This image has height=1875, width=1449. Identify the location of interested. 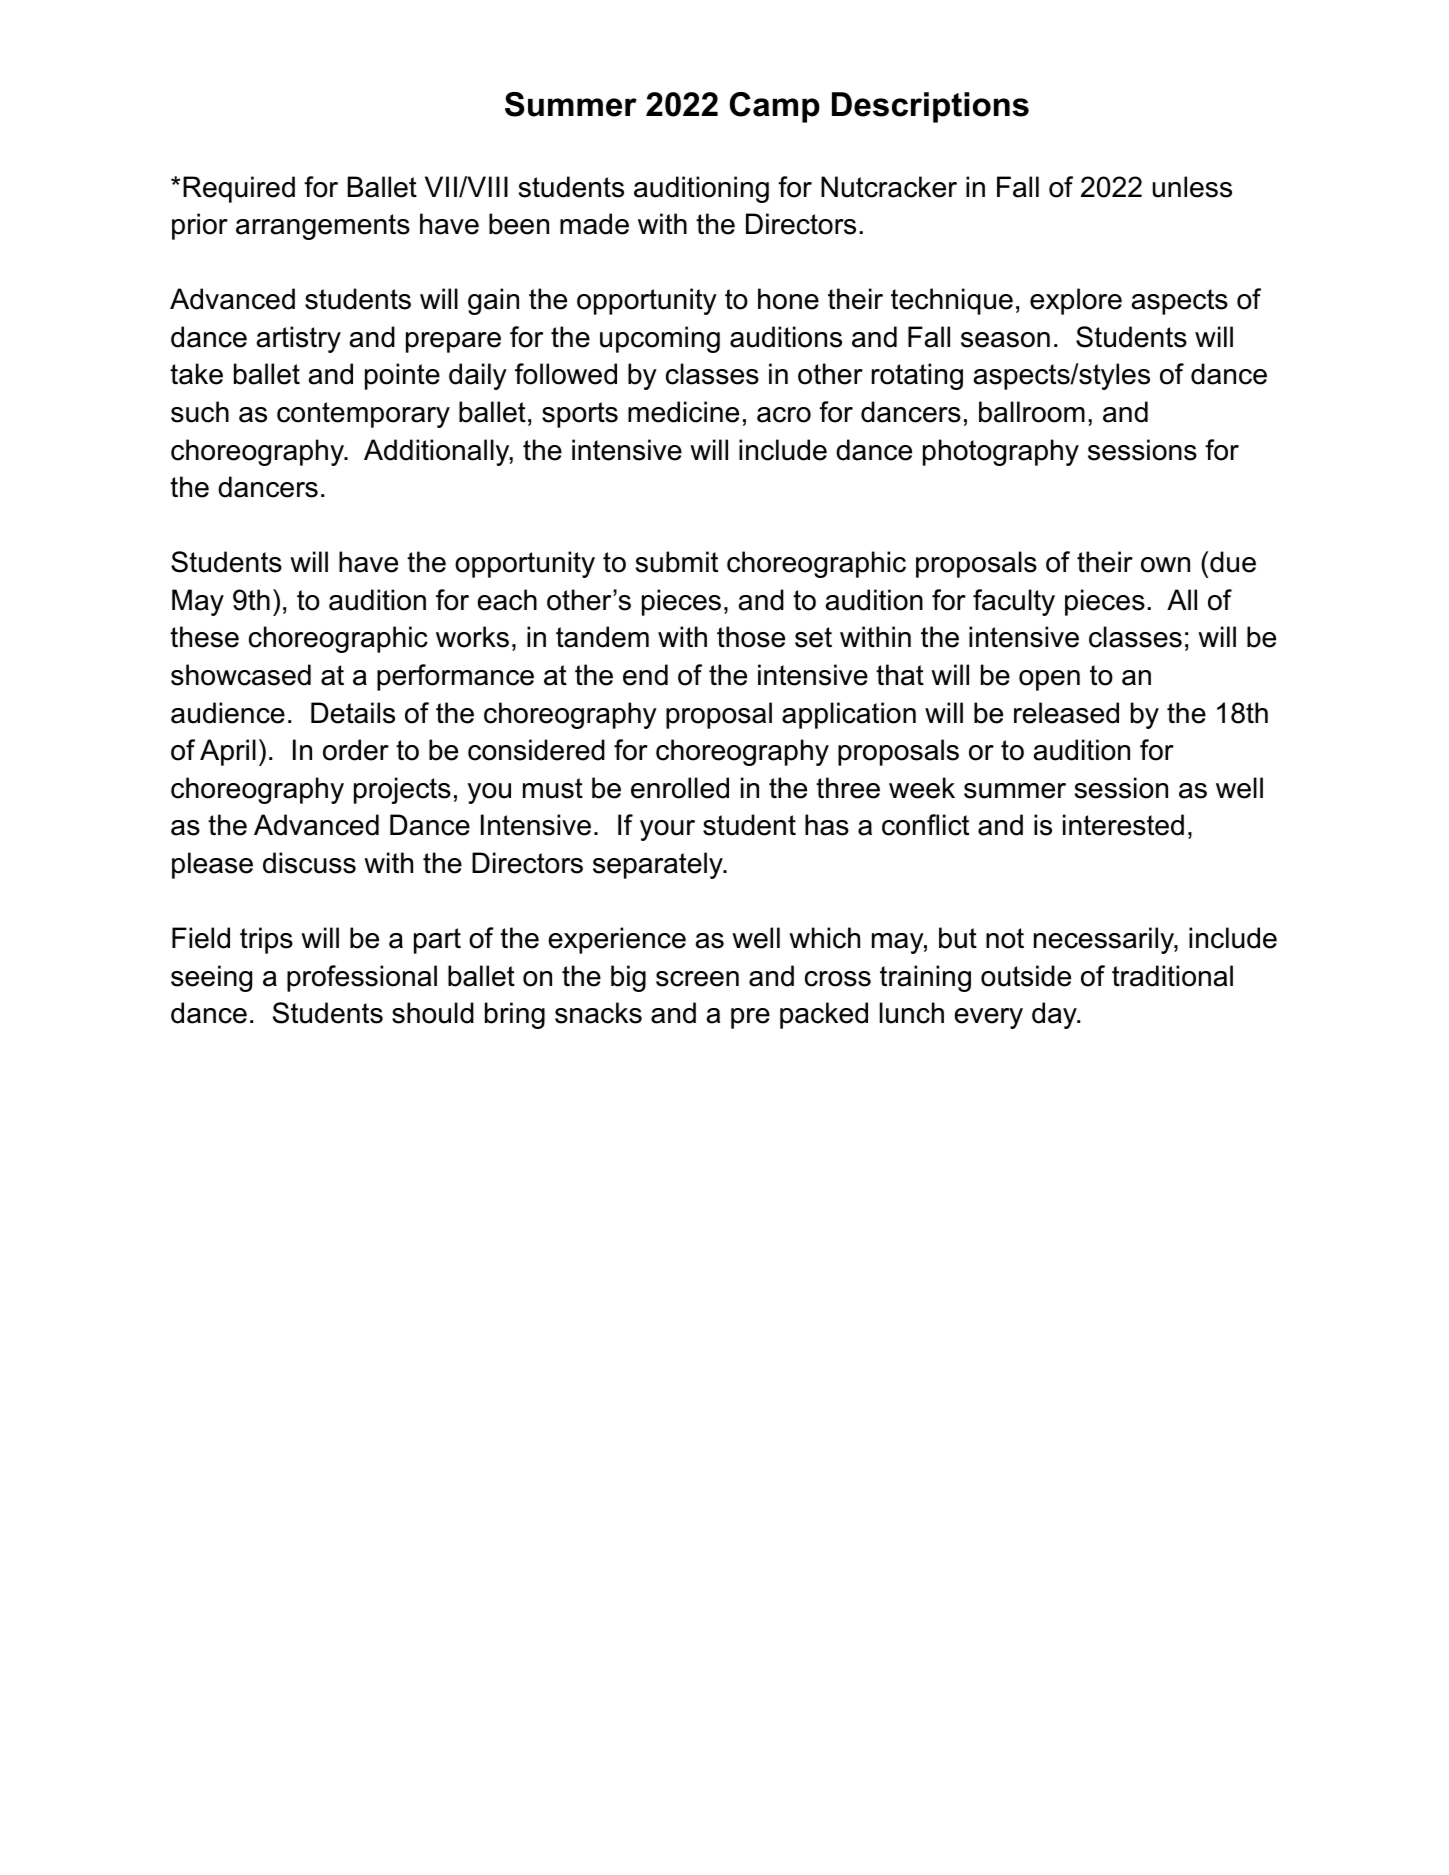
(1123, 825).
